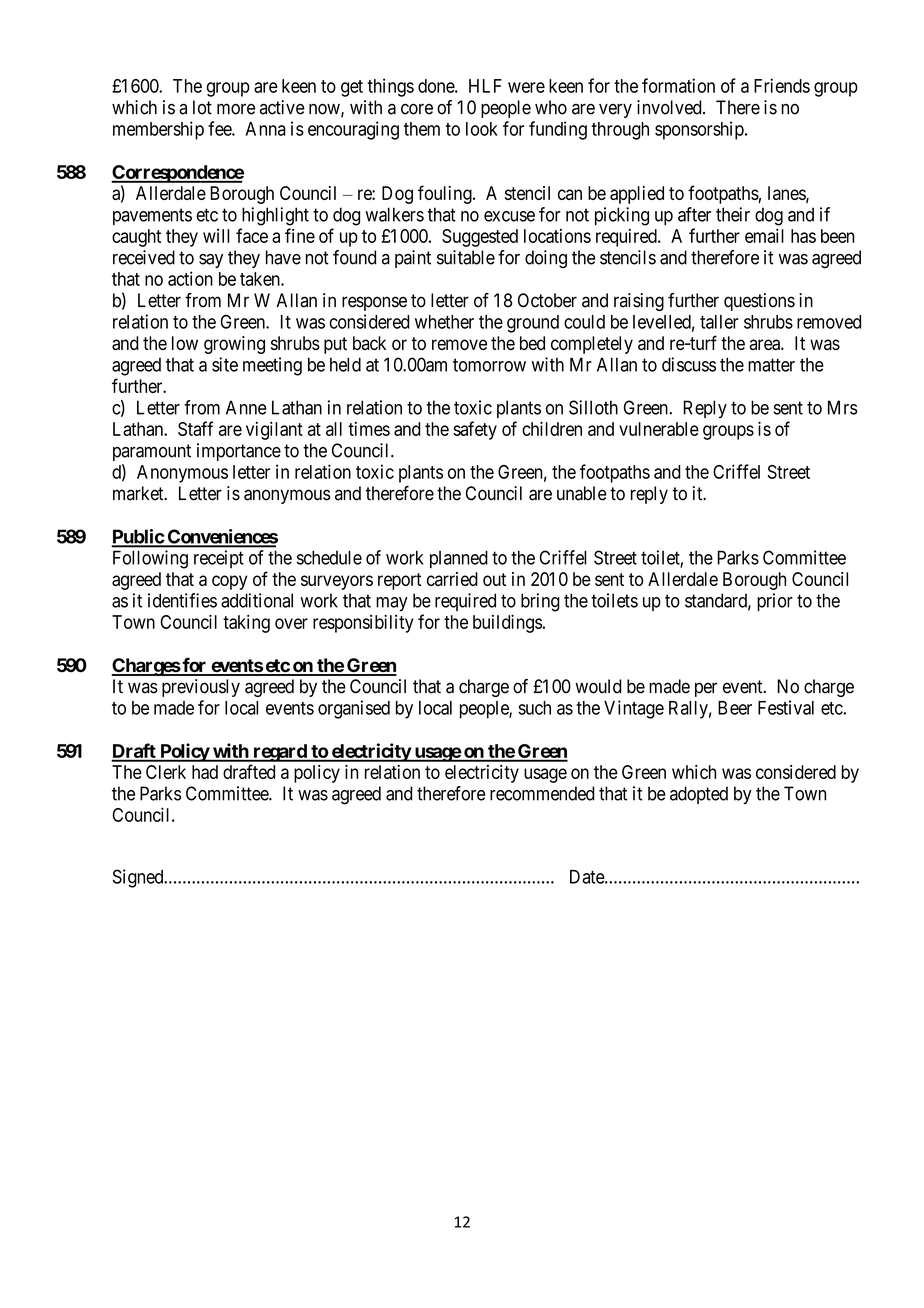 The width and height of the page is (924, 1308). Describe the element at coordinates (782, 85) in the page. I see `Friends` at that location.
